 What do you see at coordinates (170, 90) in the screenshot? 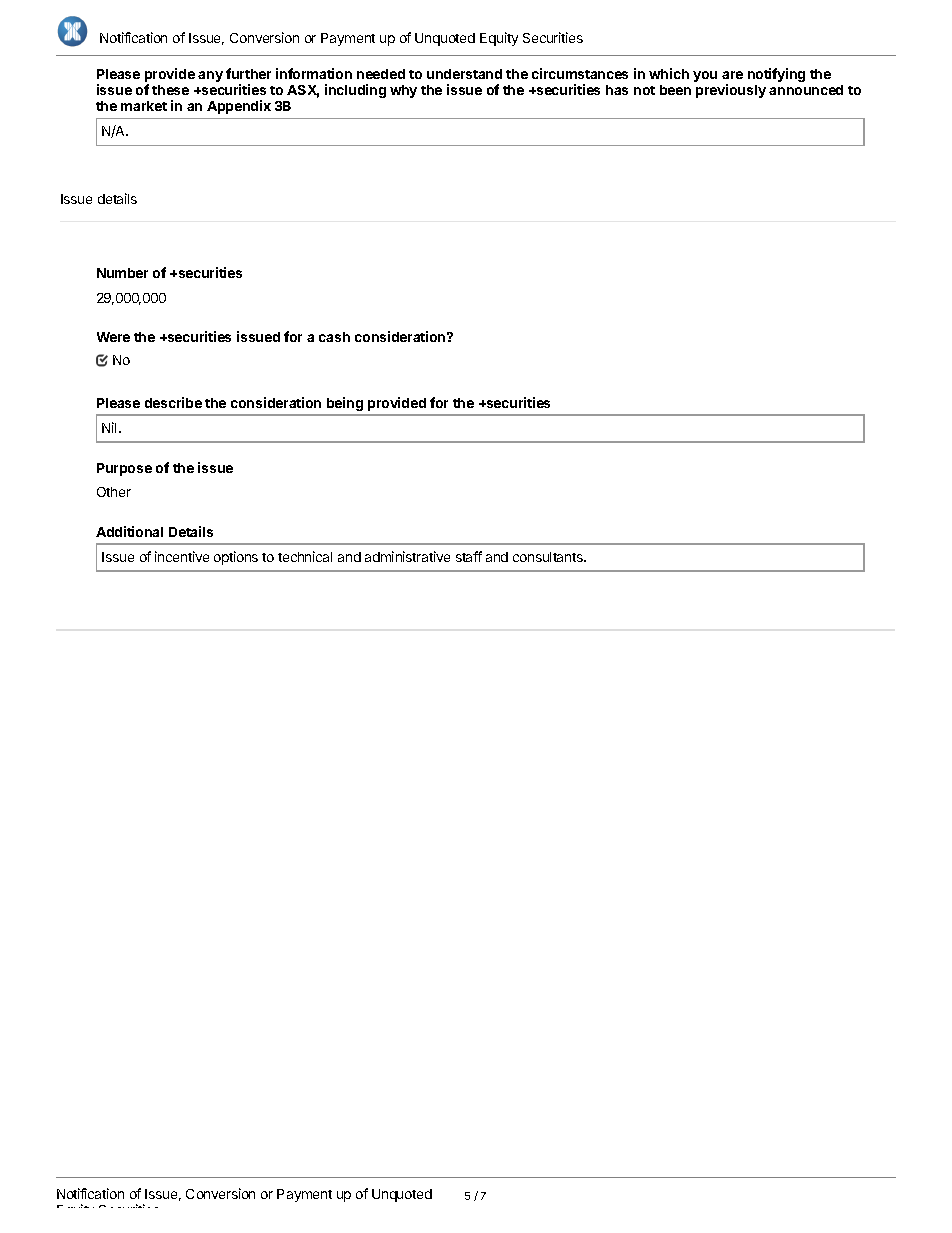
I see `these` at bounding box center [170, 90].
